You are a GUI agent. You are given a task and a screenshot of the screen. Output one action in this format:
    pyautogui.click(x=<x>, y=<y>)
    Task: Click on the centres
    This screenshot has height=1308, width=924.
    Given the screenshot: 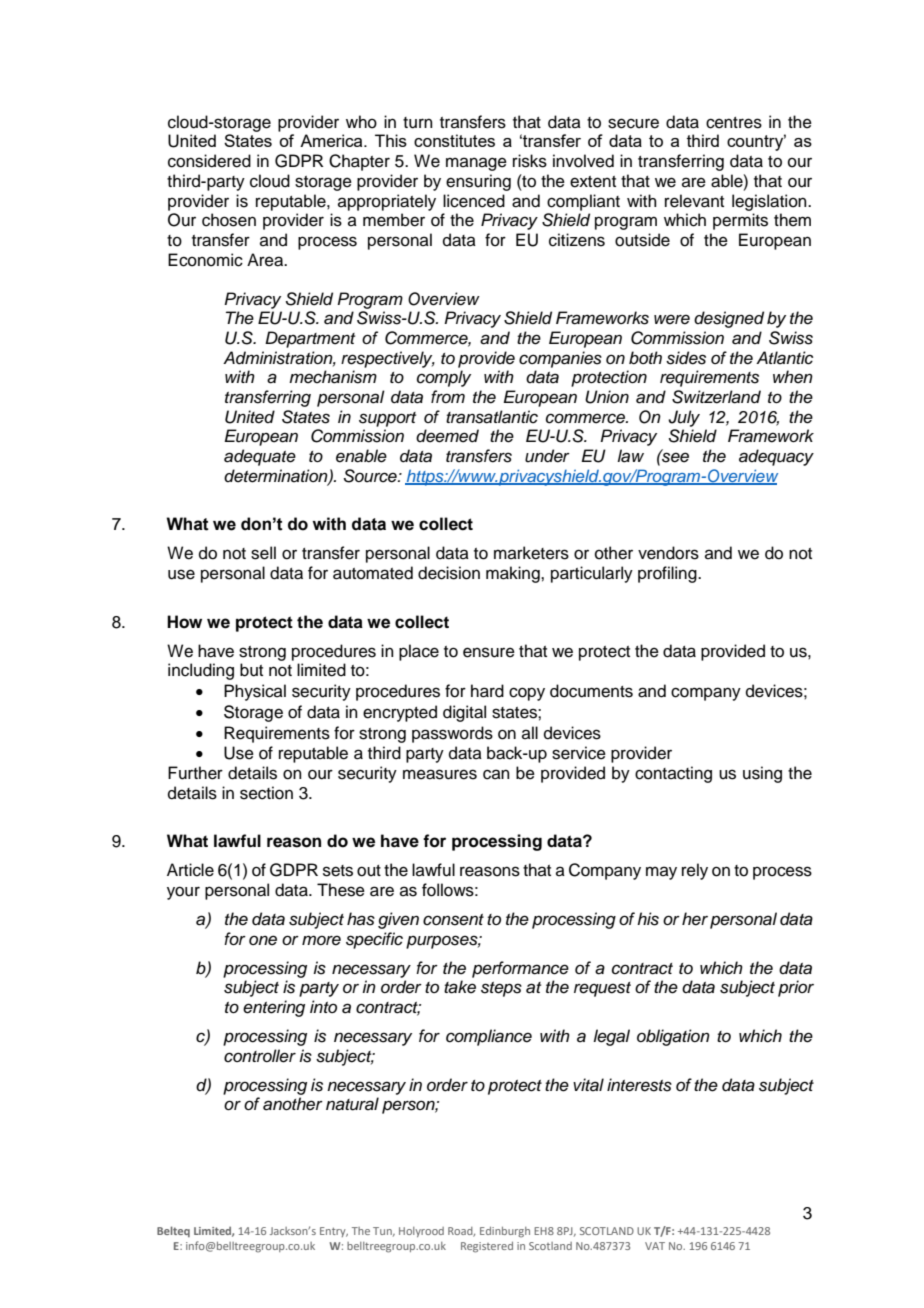 What is the action you would take?
    pyautogui.click(x=734, y=123)
